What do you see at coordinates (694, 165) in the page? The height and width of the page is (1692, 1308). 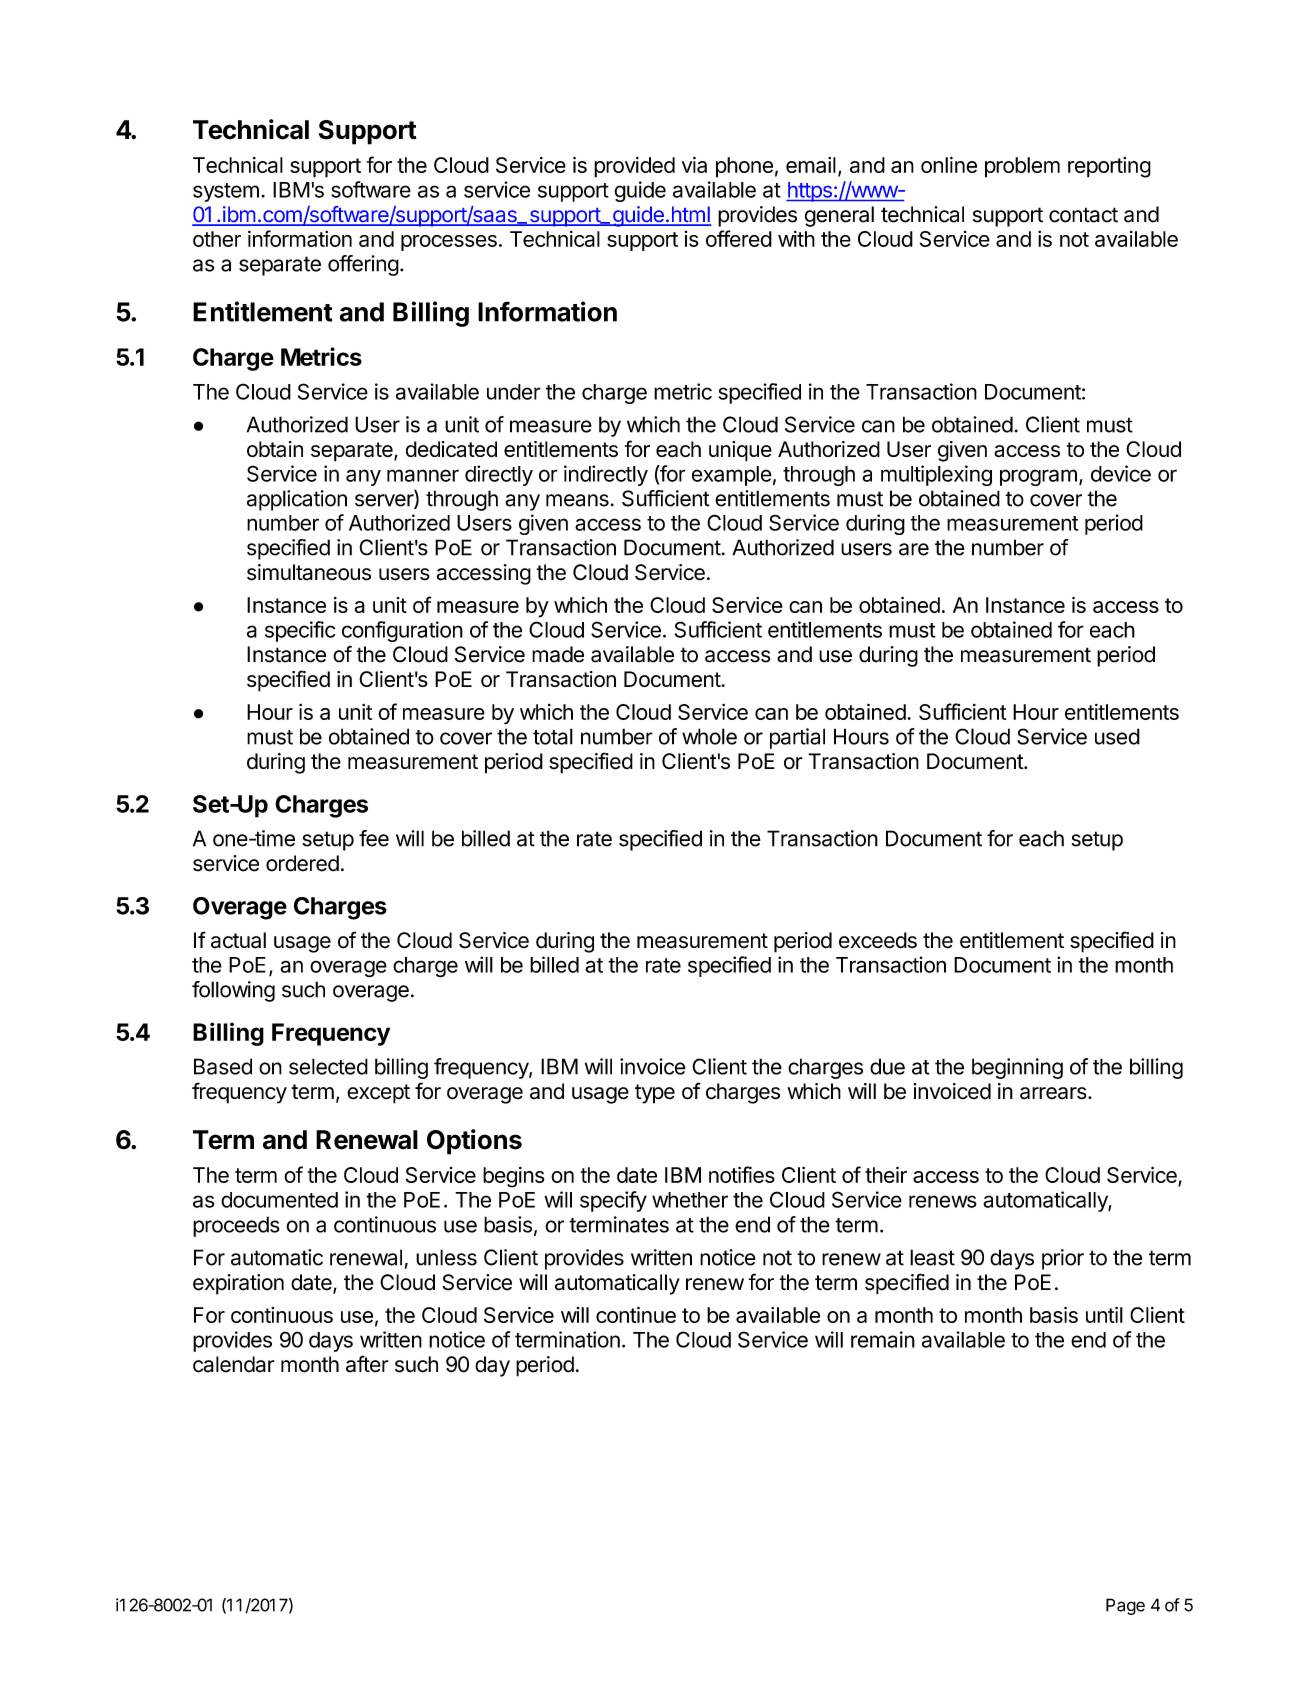 I see `via` at bounding box center [694, 165].
